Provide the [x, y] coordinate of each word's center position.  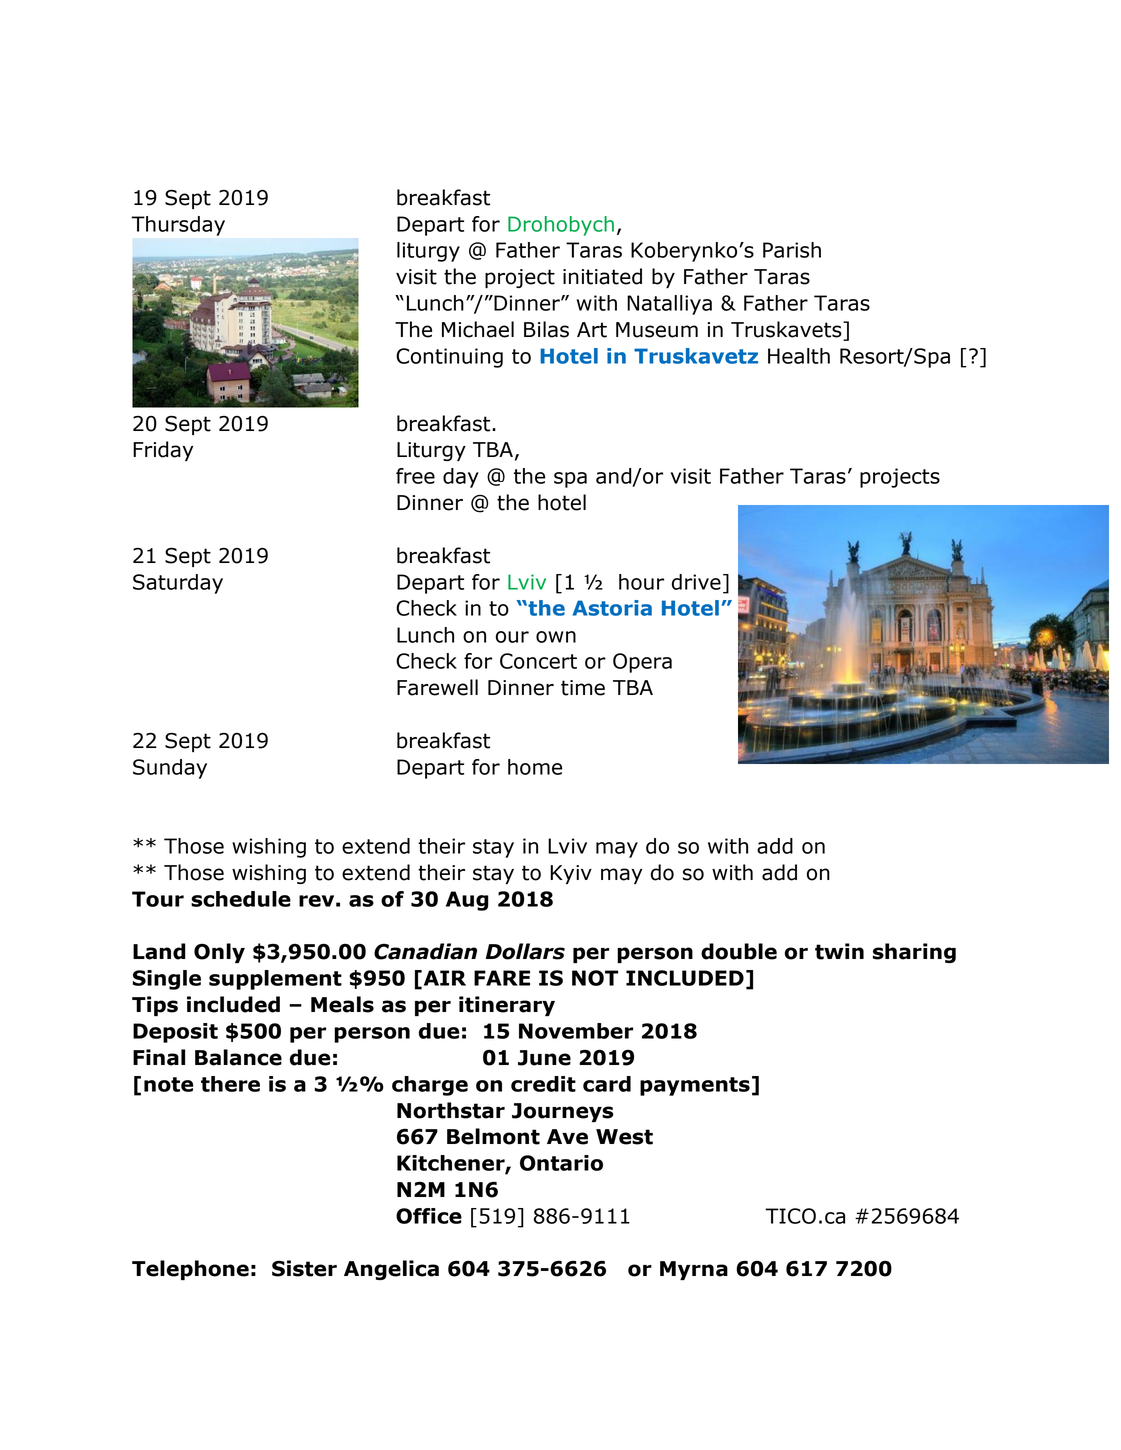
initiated [602, 276]
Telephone [190, 1270]
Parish [792, 250]
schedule [241, 899]
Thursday [178, 226]
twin [839, 951]
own [556, 637]
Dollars [525, 951]
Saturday [178, 584]
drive [696, 582]
